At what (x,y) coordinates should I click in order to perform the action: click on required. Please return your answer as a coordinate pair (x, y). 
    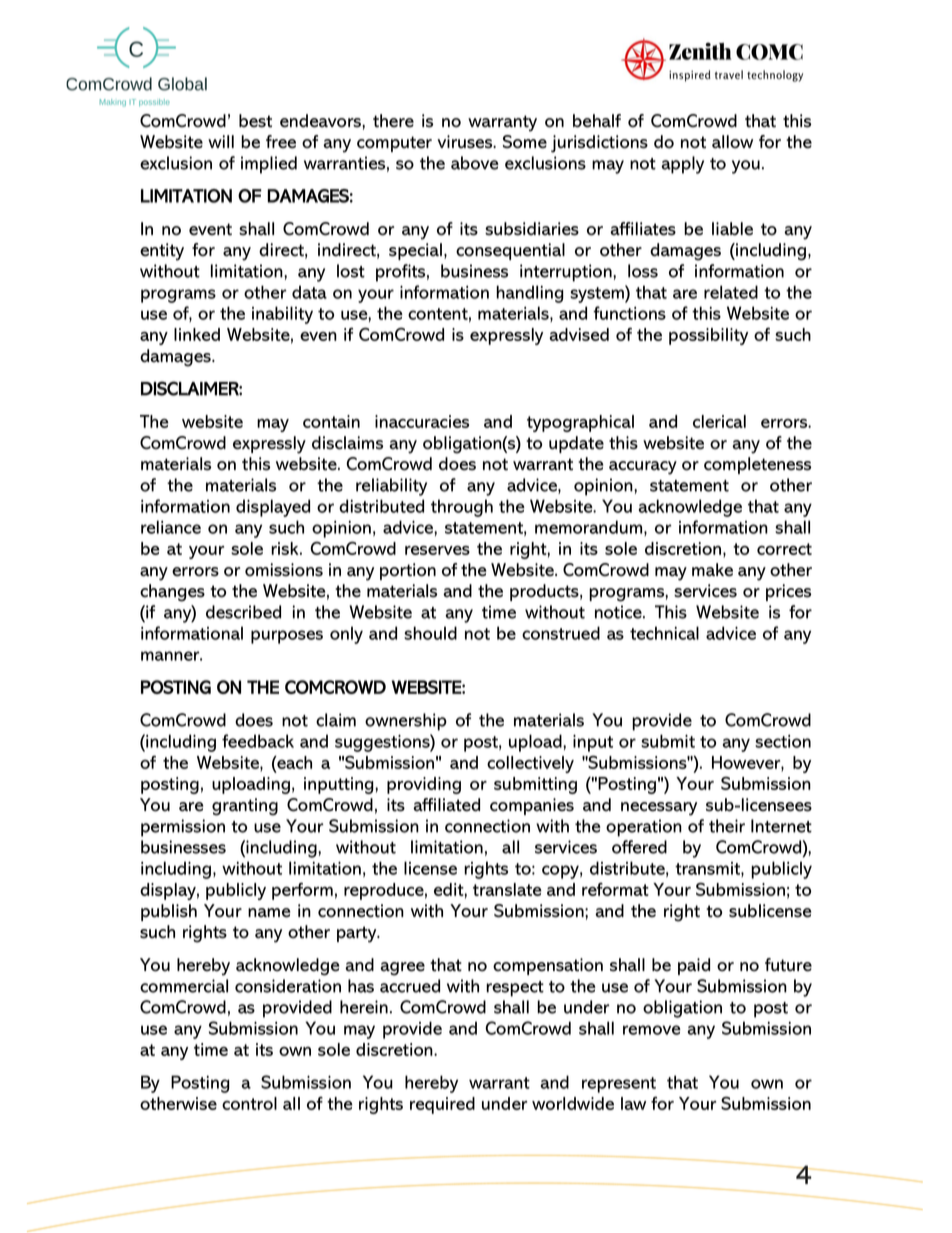
    Looking at the image, I should click on (442, 1105).
